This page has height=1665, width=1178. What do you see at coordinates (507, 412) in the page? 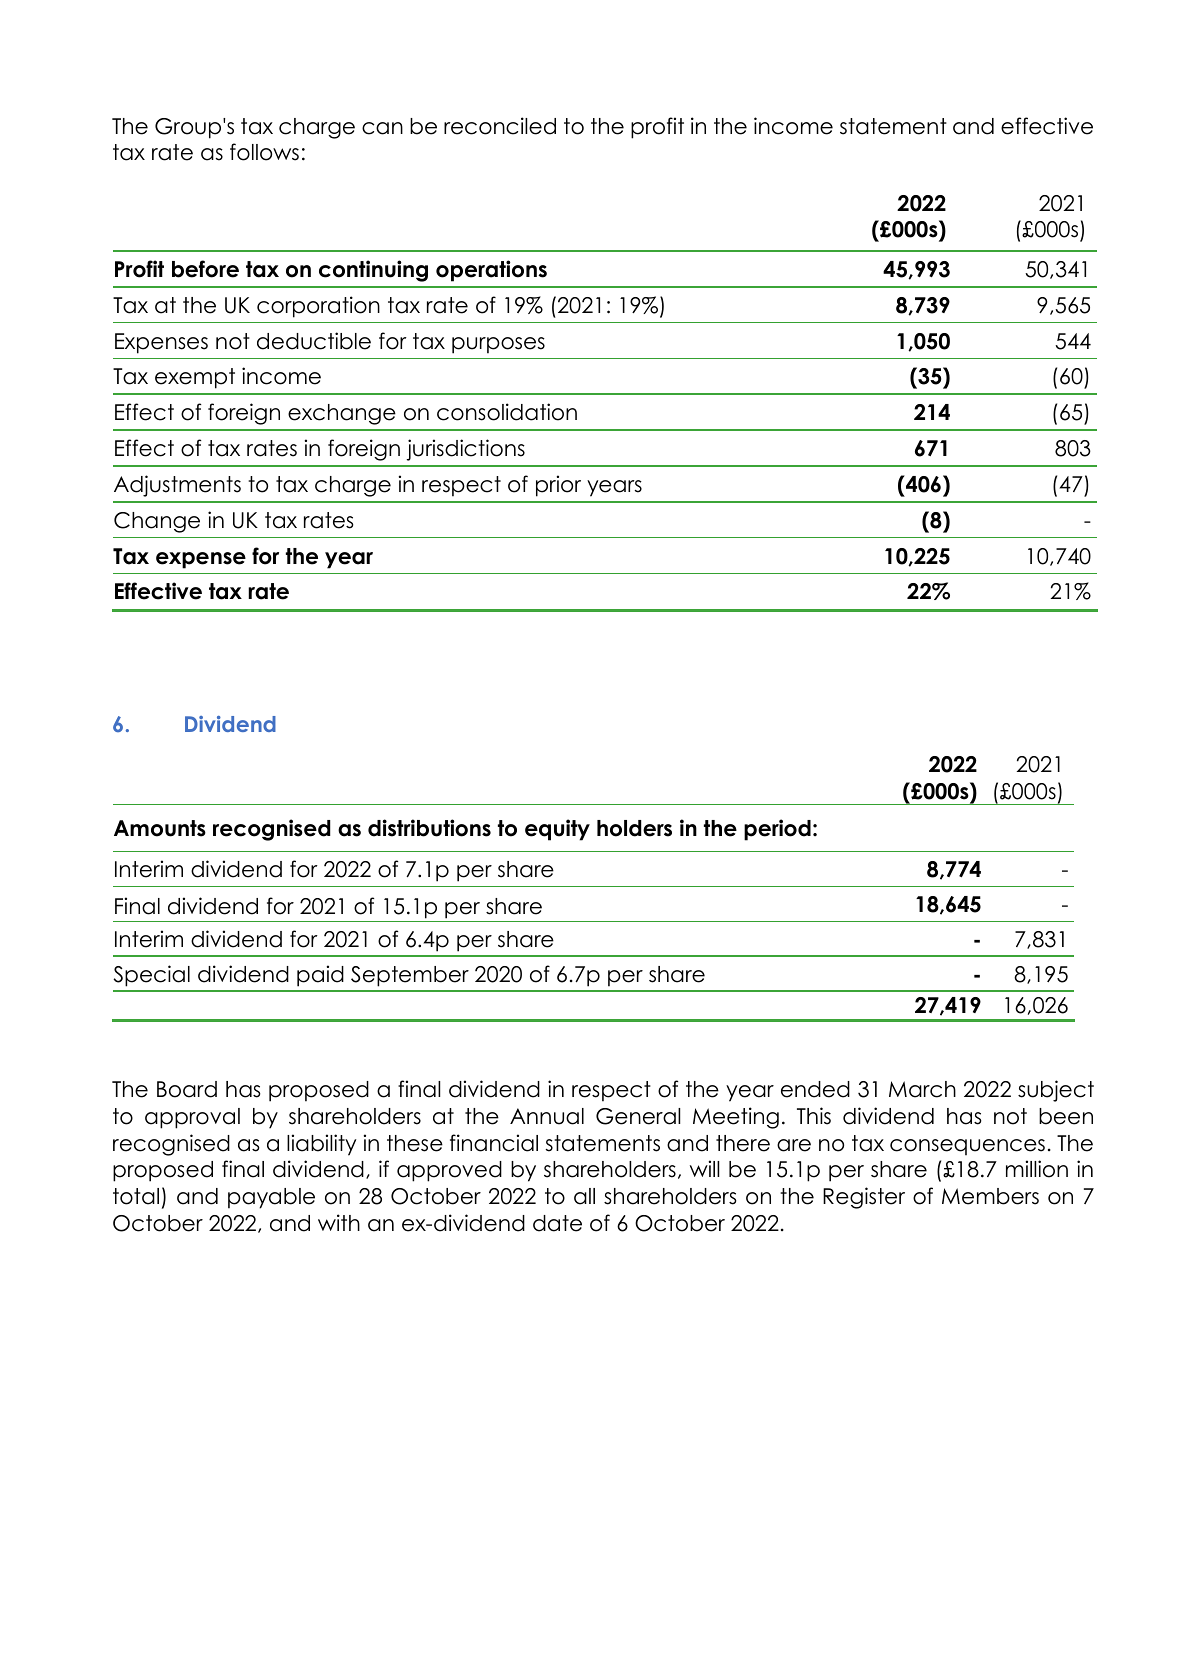
I see `consolidation` at bounding box center [507, 412].
